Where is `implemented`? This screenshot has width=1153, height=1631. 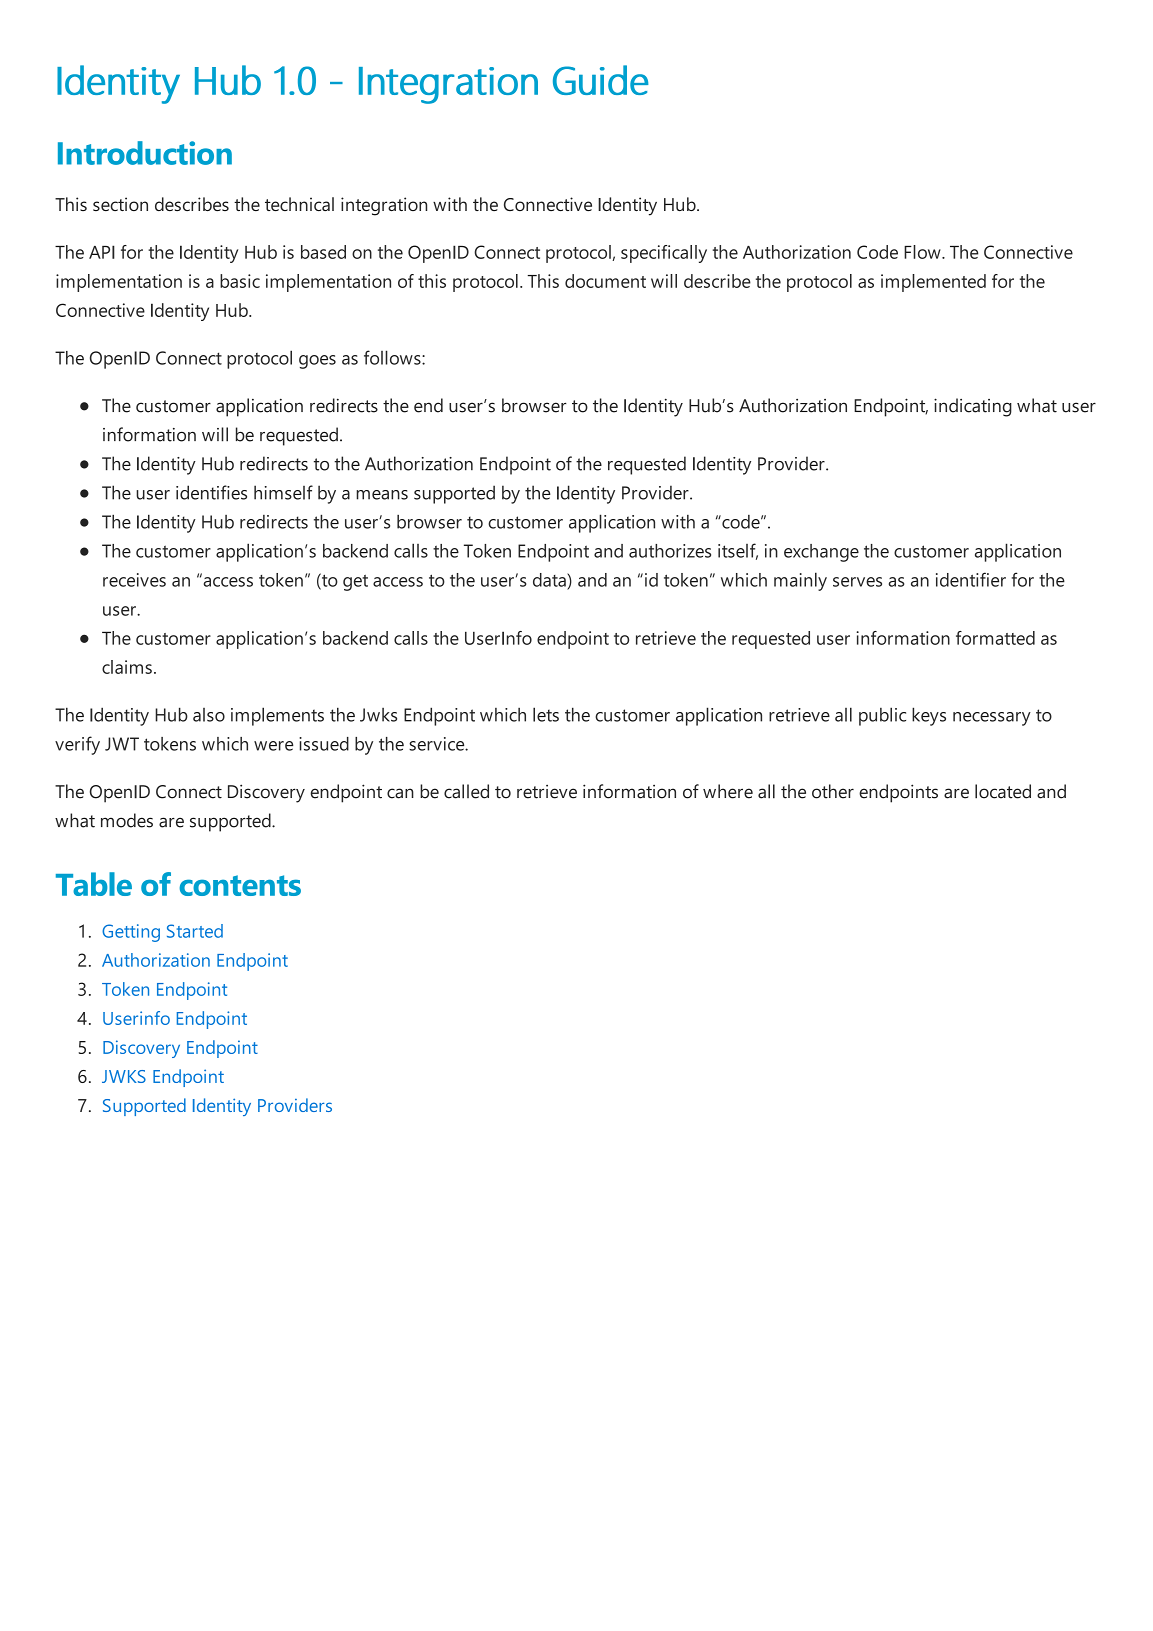
implemented is located at coordinates (933, 283).
